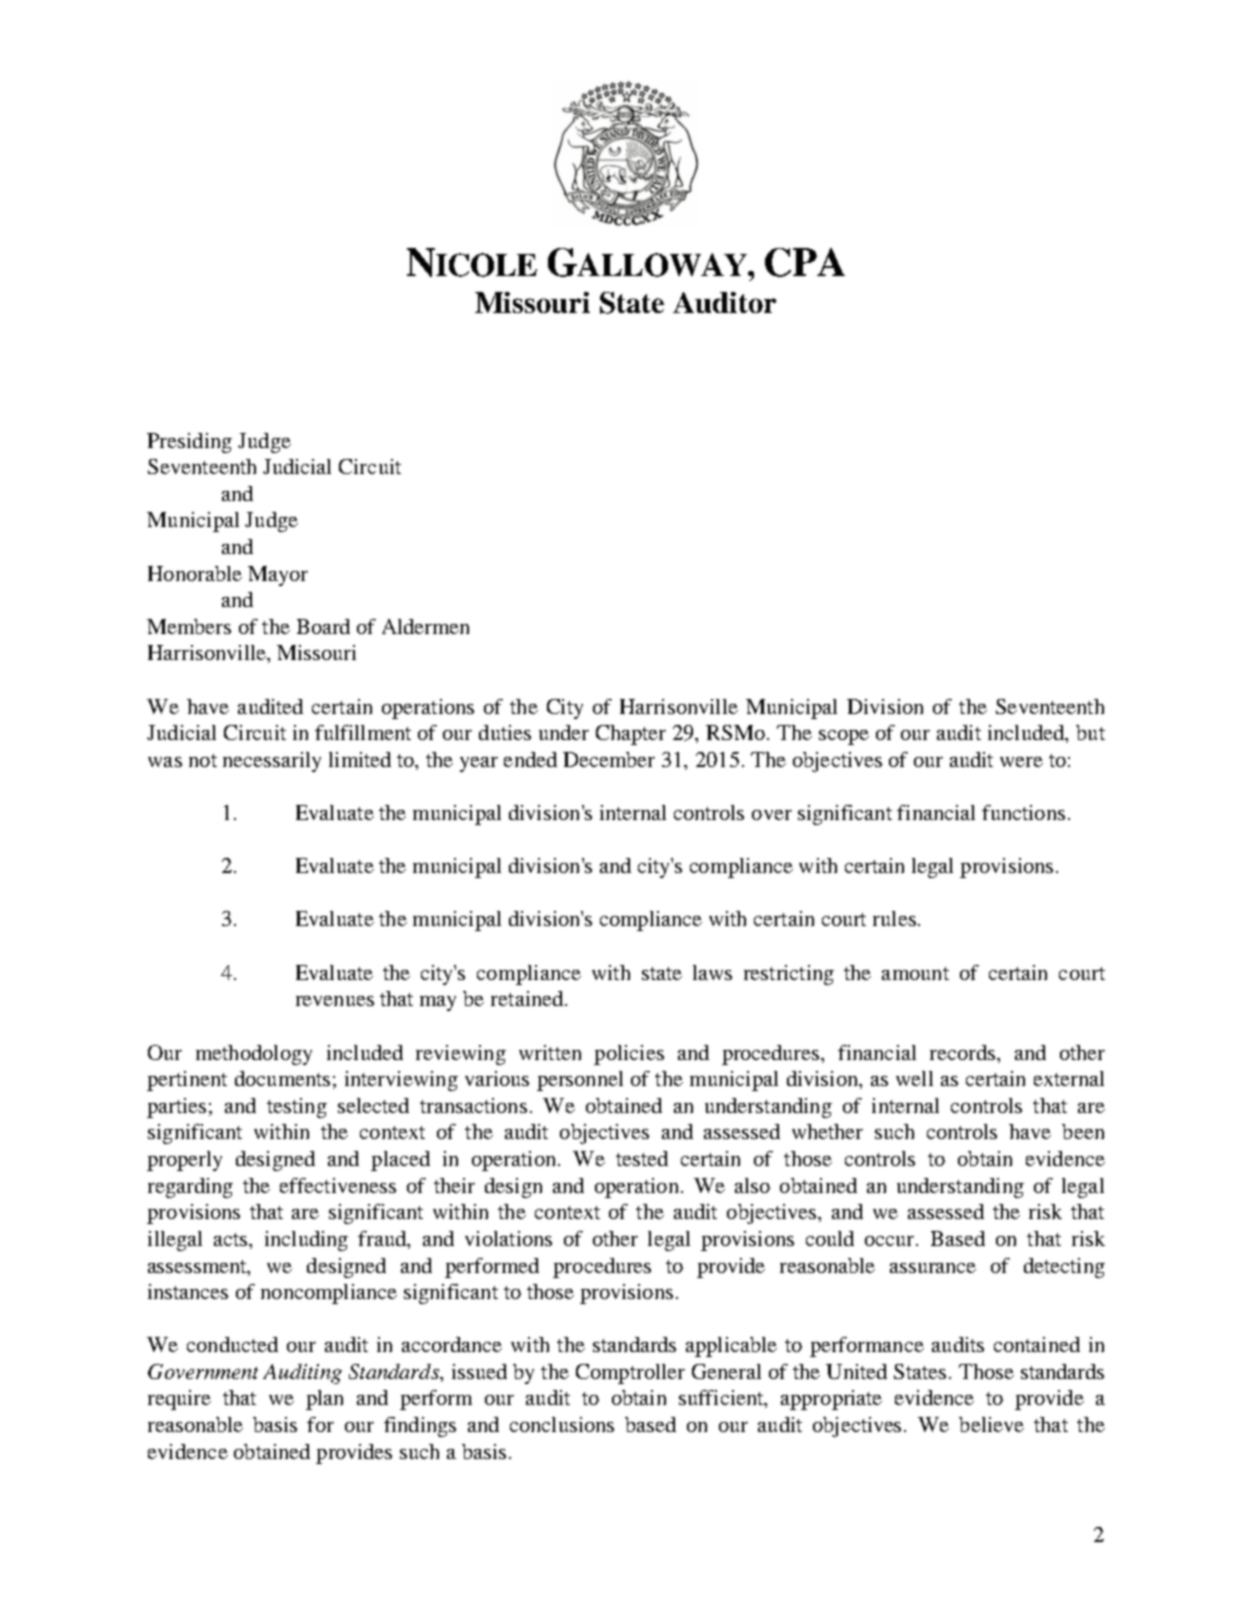 This screenshot has width=1252, height=1621. What do you see at coordinates (631, 735) in the screenshot?
I see `Chapter` at bounding box center [631, 735].
